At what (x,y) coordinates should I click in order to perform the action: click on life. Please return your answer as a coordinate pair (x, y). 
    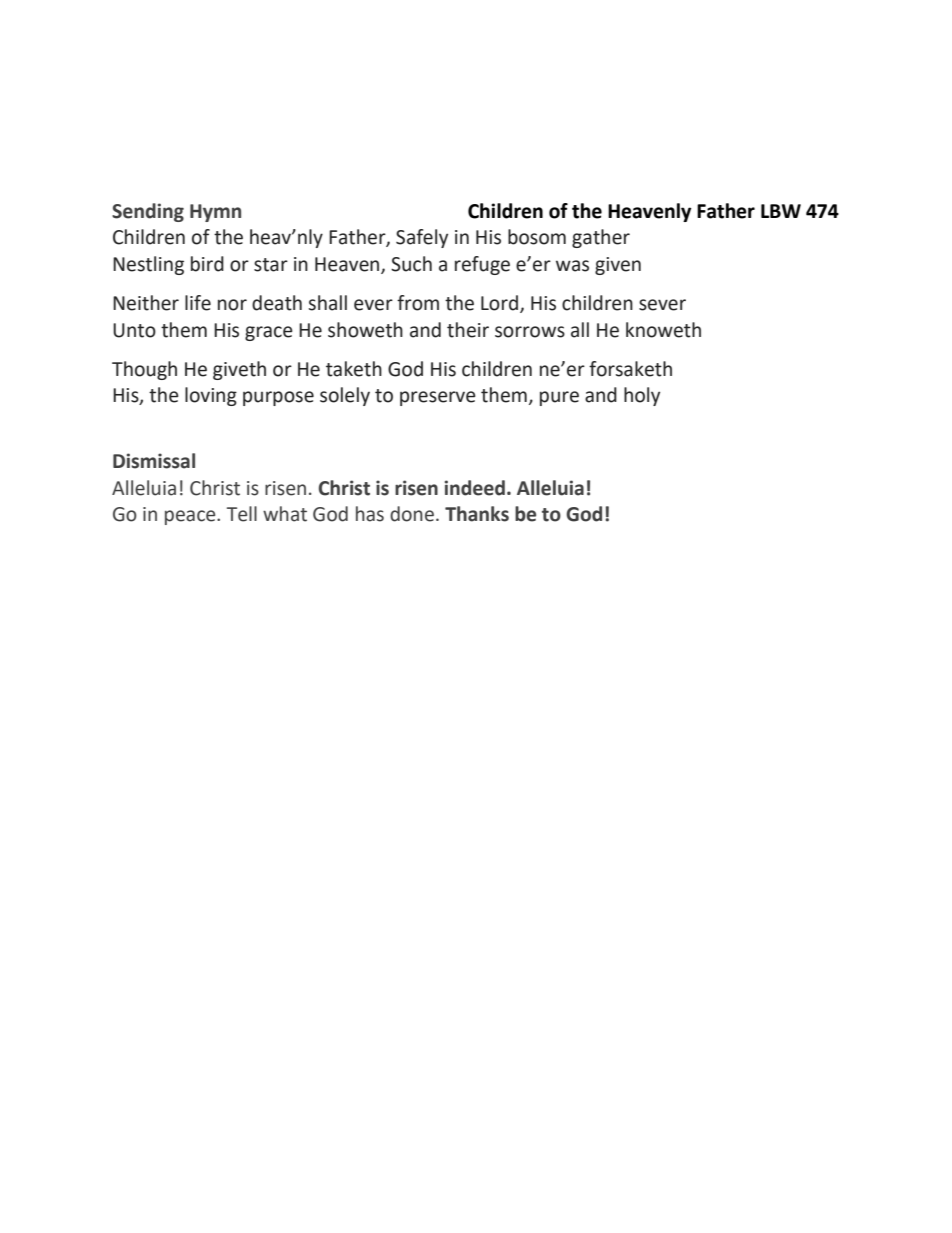
    Looking at the image, I should click on (198, 303).
